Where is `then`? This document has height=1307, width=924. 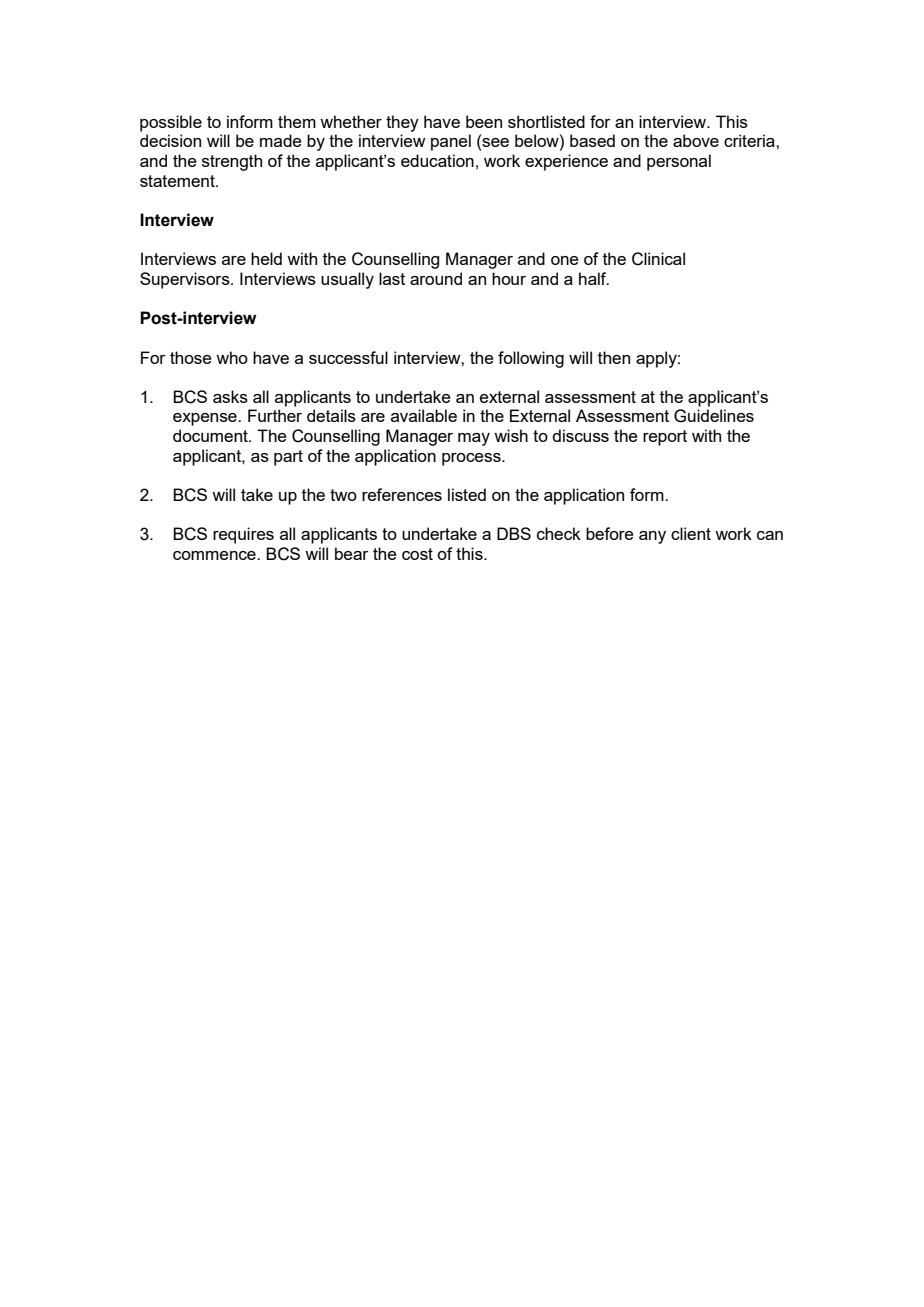
then is located at coordinates (614, 357).
